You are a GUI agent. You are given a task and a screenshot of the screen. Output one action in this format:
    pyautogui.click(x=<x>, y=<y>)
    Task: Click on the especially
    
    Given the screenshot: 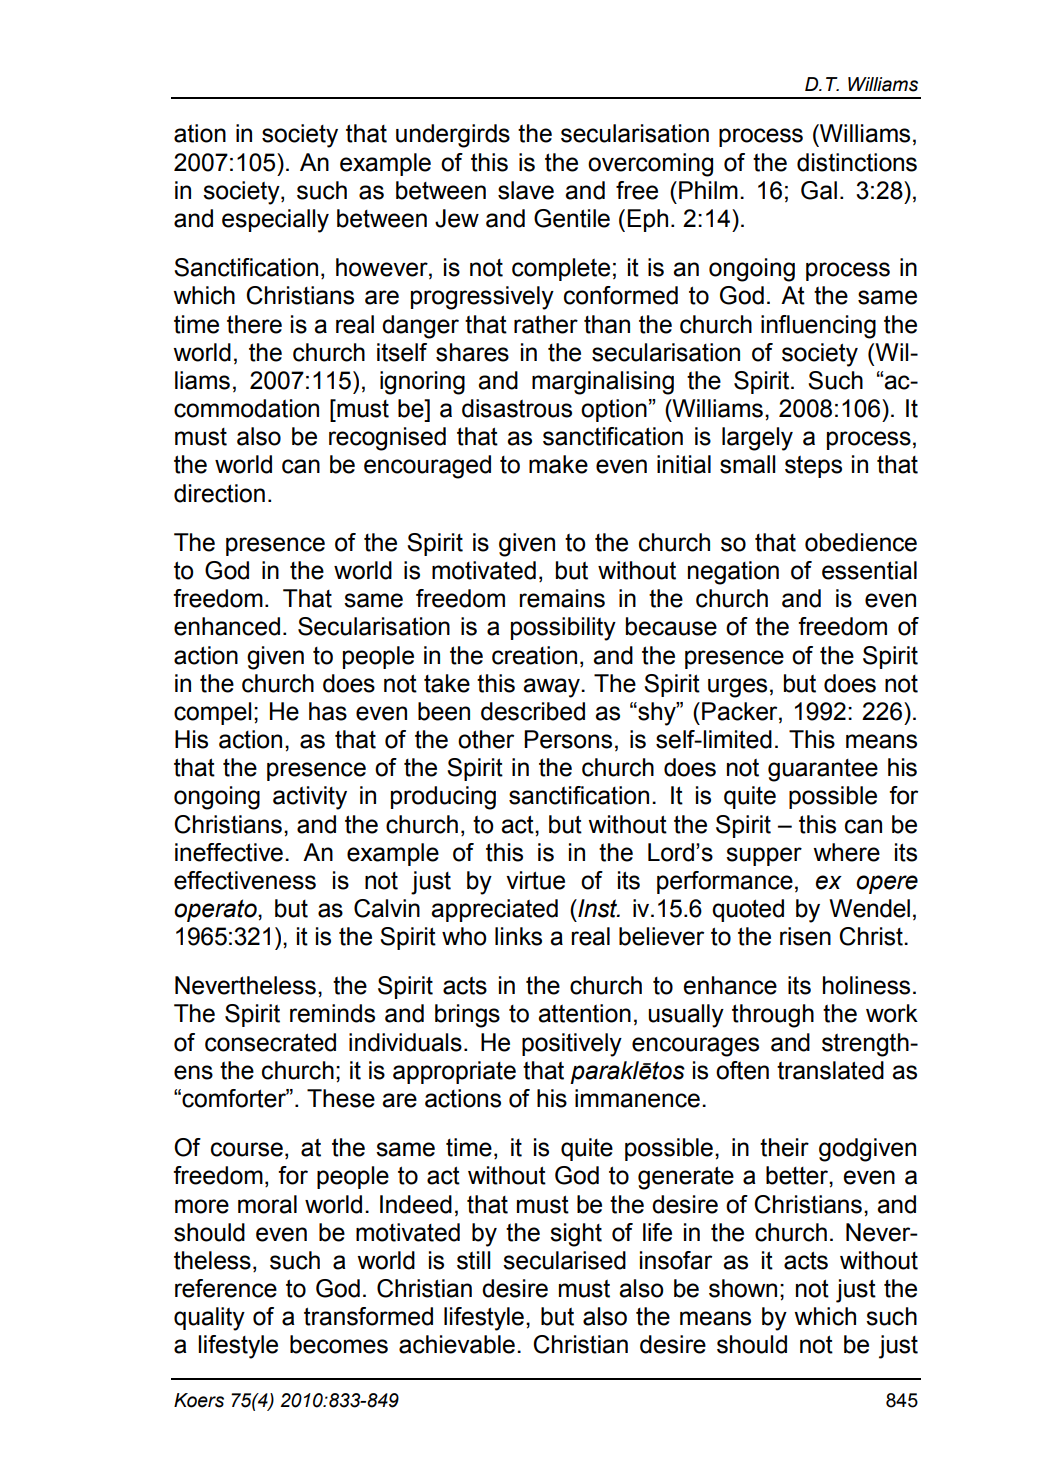 What is the action you would take?
    pyautogui.click(x=275, y=221)
